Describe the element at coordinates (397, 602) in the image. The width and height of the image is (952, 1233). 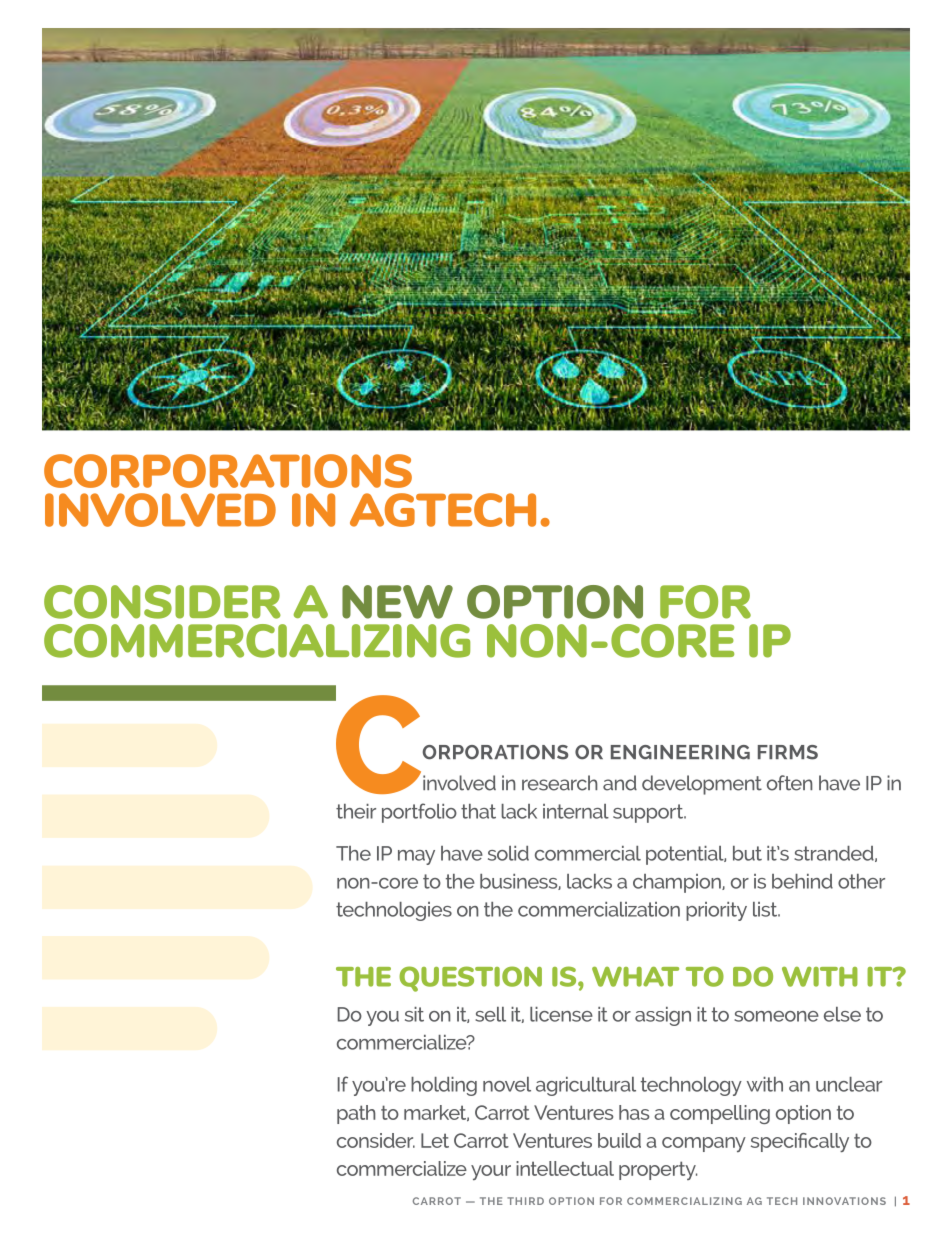
I see `NEW` at that location.
